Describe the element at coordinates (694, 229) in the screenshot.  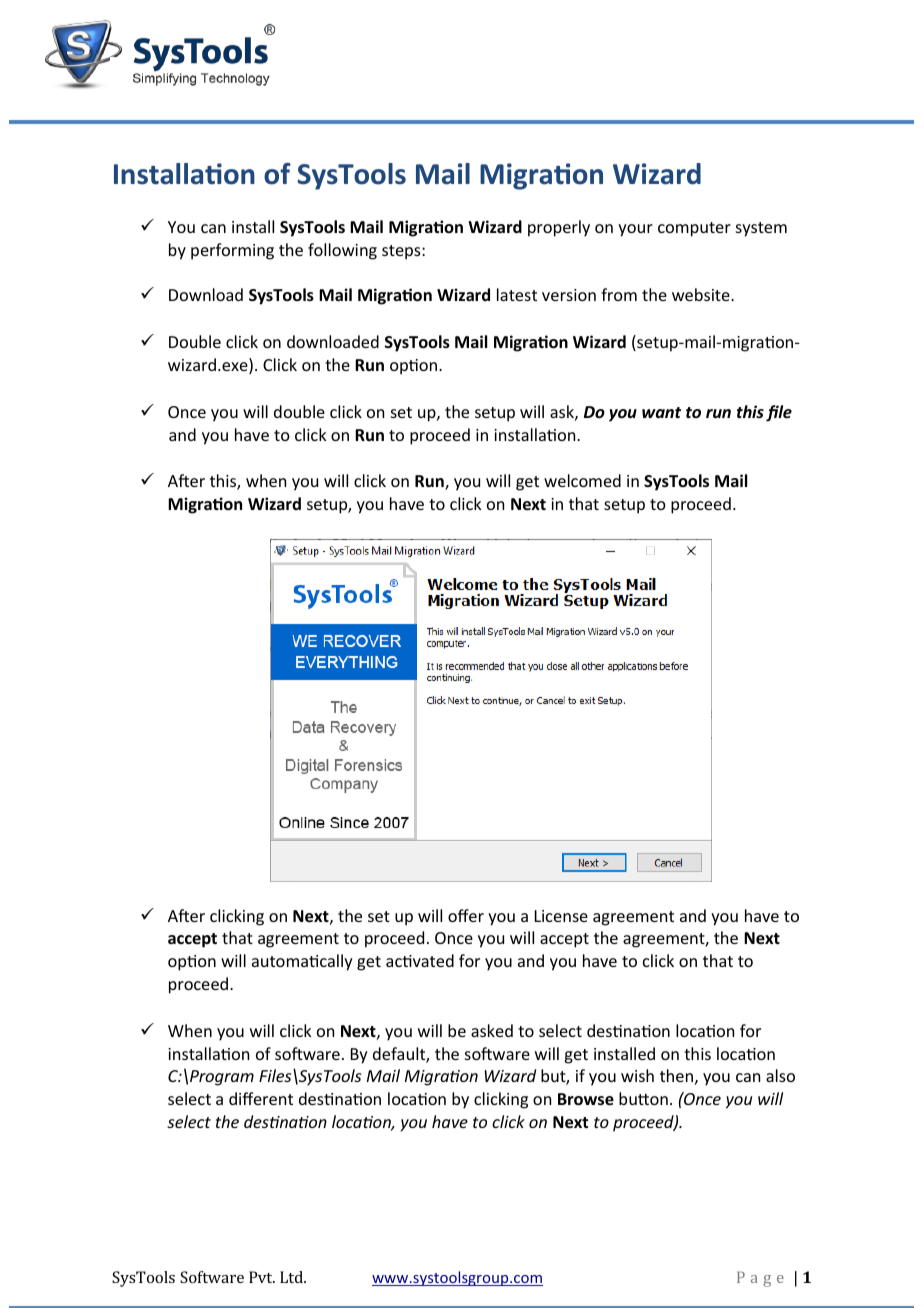
I see `computer` at that location.
